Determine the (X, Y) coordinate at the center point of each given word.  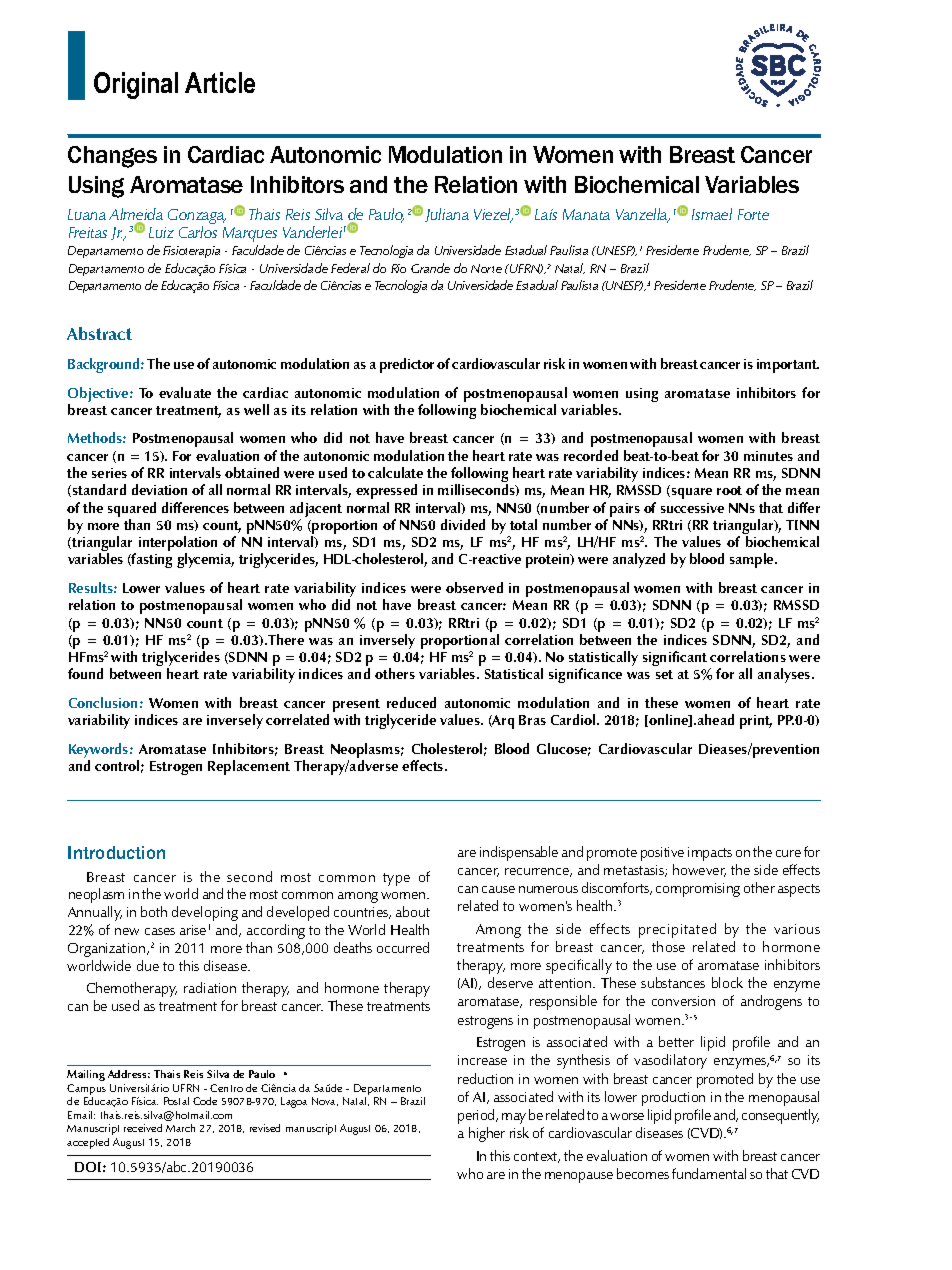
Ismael (712, 214)
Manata (586, 214)
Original (136, 85)
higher (487, 1134)
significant (675, 658)
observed (474, 587)
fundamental (709, 1173)
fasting (151, 560)
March (180, 1128)
